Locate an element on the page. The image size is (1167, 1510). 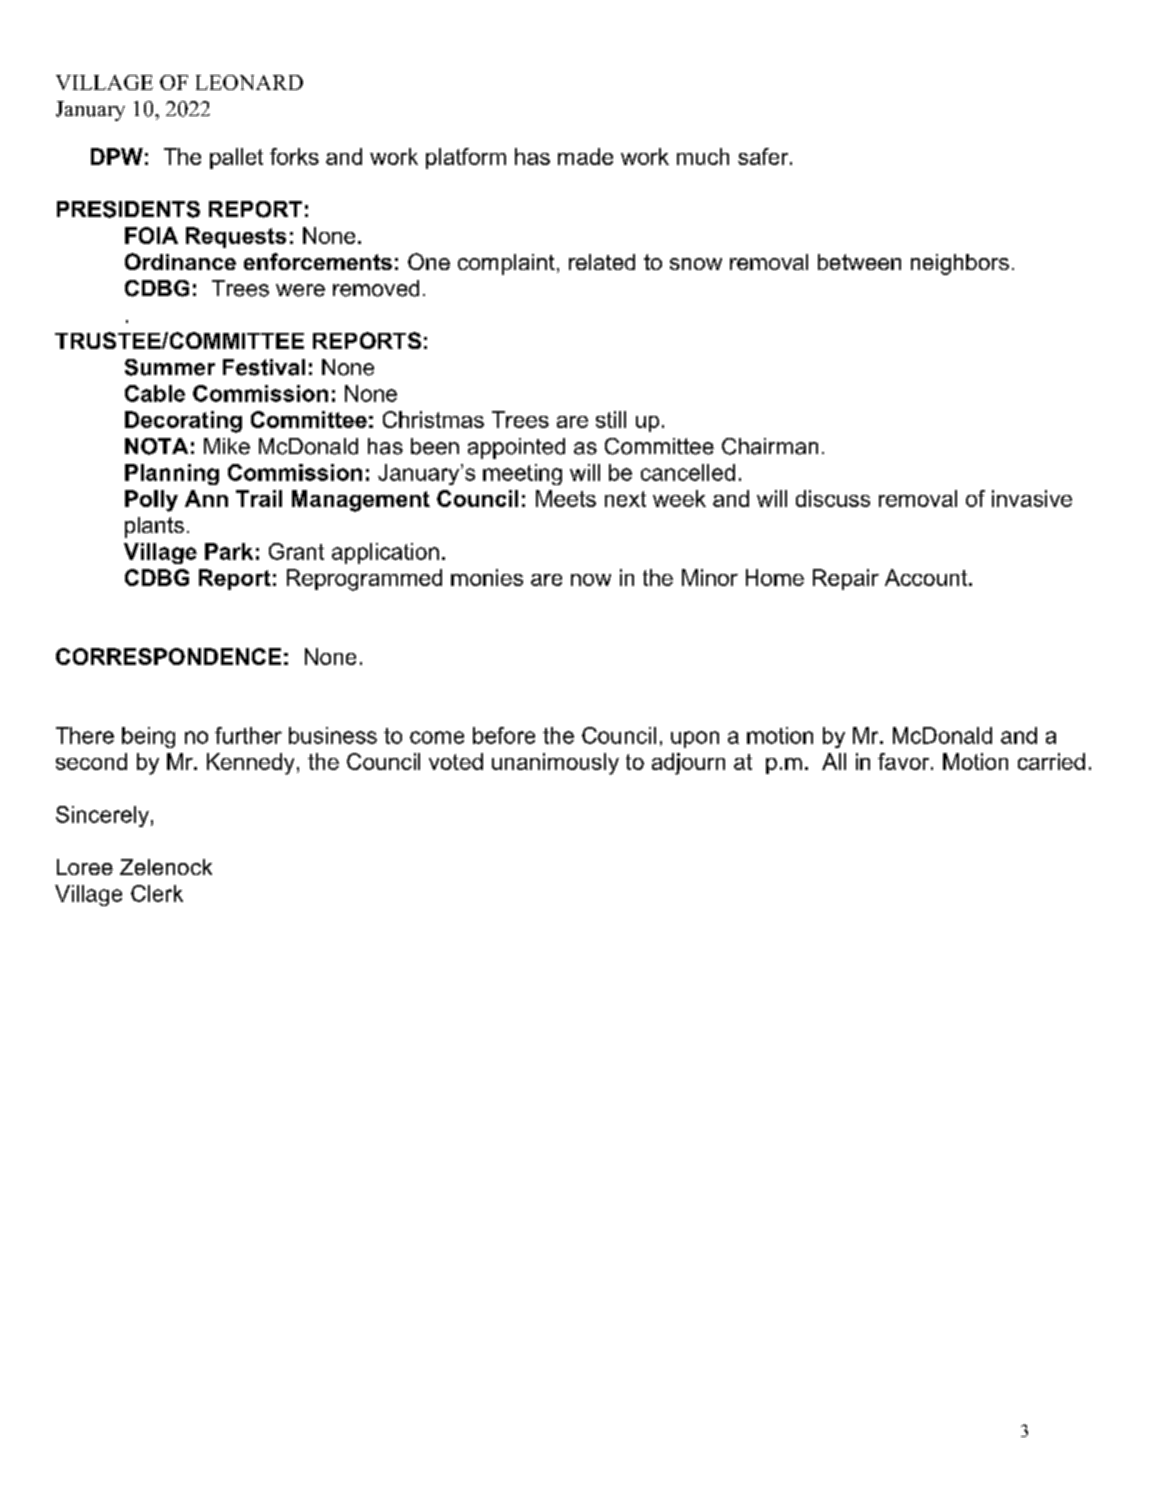
Planning is located at coordinates (172, 474).
